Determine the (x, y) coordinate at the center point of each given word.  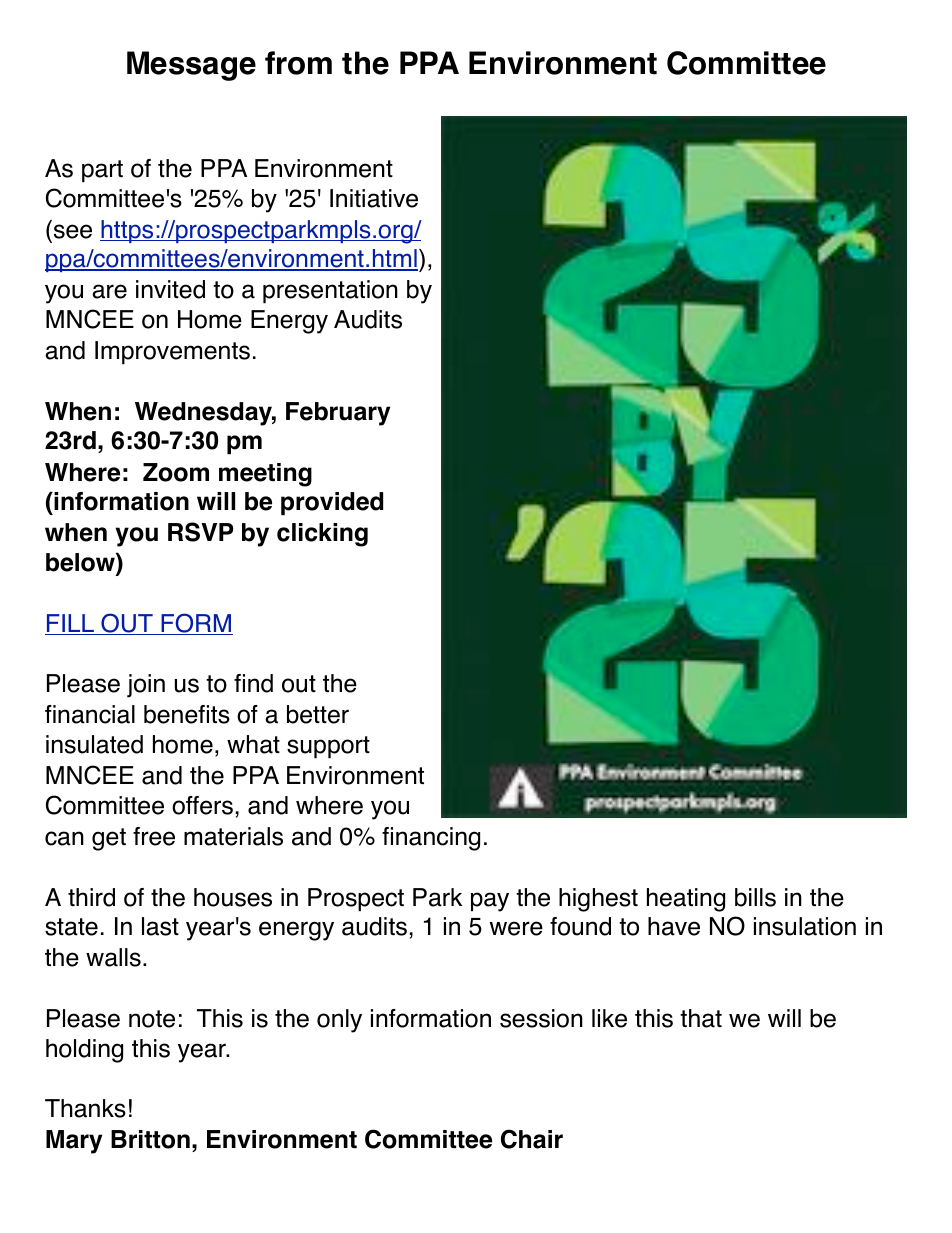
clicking (322, 535)
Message (191, 66)
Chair (532, 1139)
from (298, 63)
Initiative (374, 198)
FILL (71, 624)
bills (755, 897)
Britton (150, 1139)
